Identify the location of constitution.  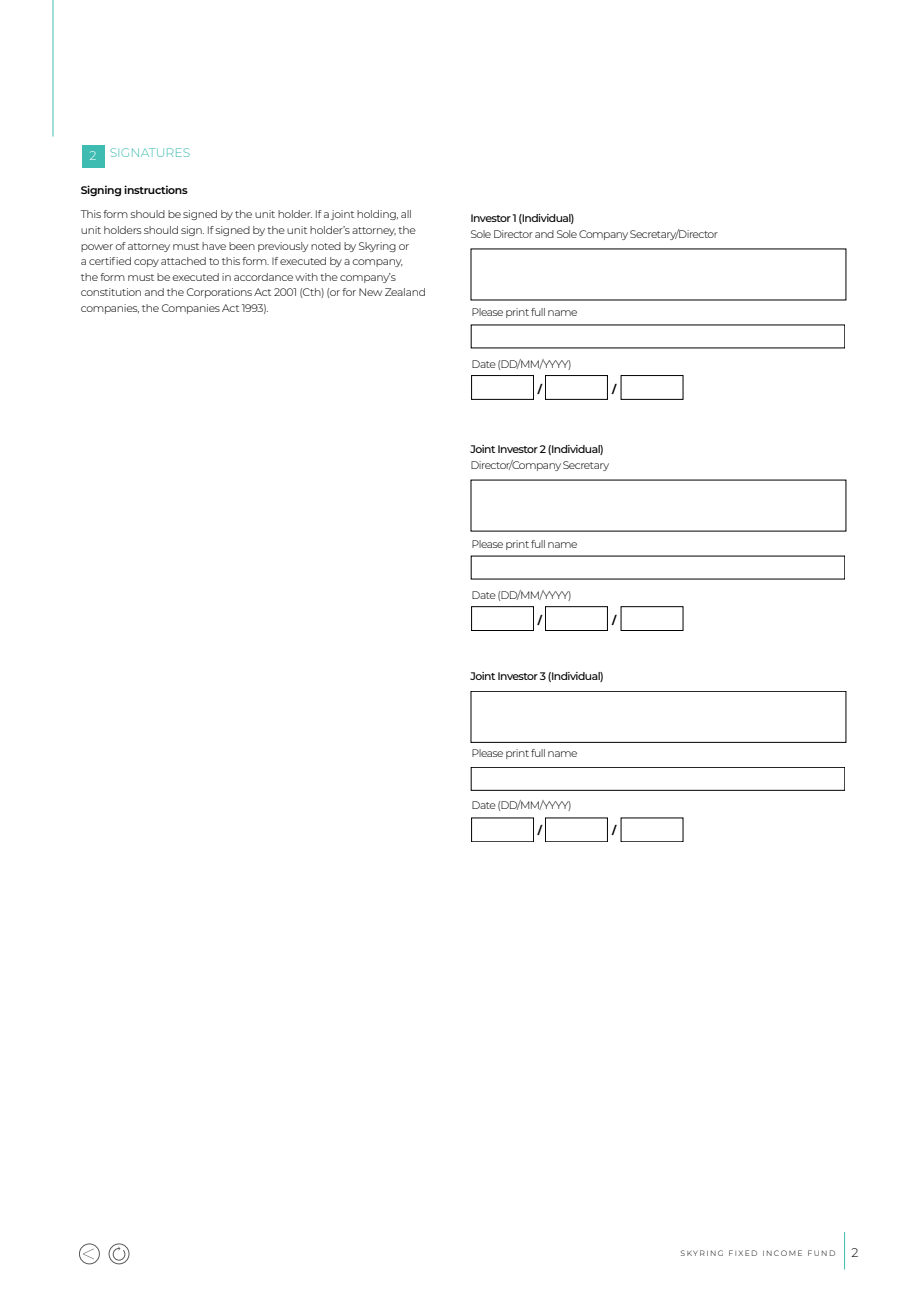
(111, 292).
